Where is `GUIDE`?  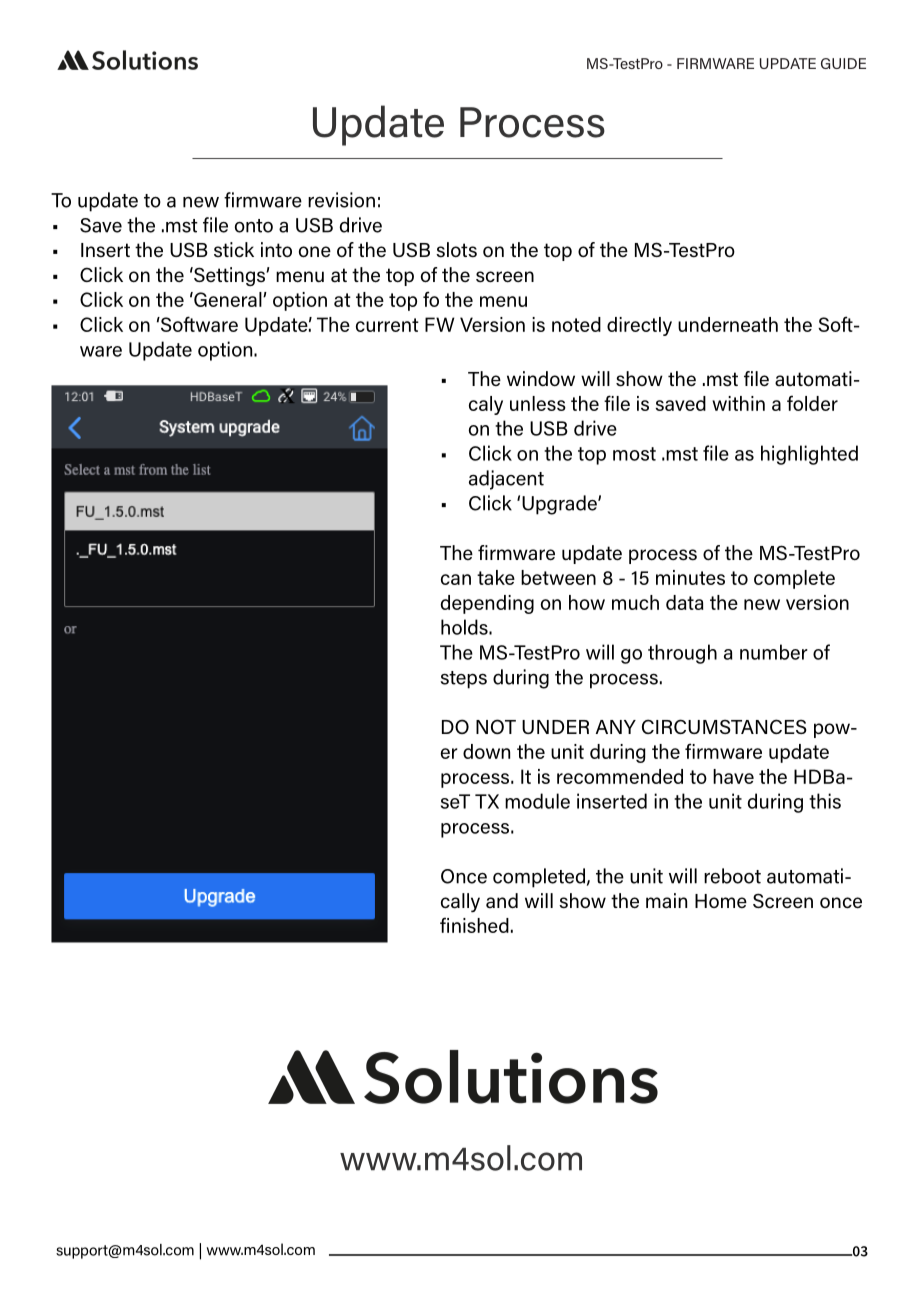
GUIDE is located at coordinates (843, 63).
